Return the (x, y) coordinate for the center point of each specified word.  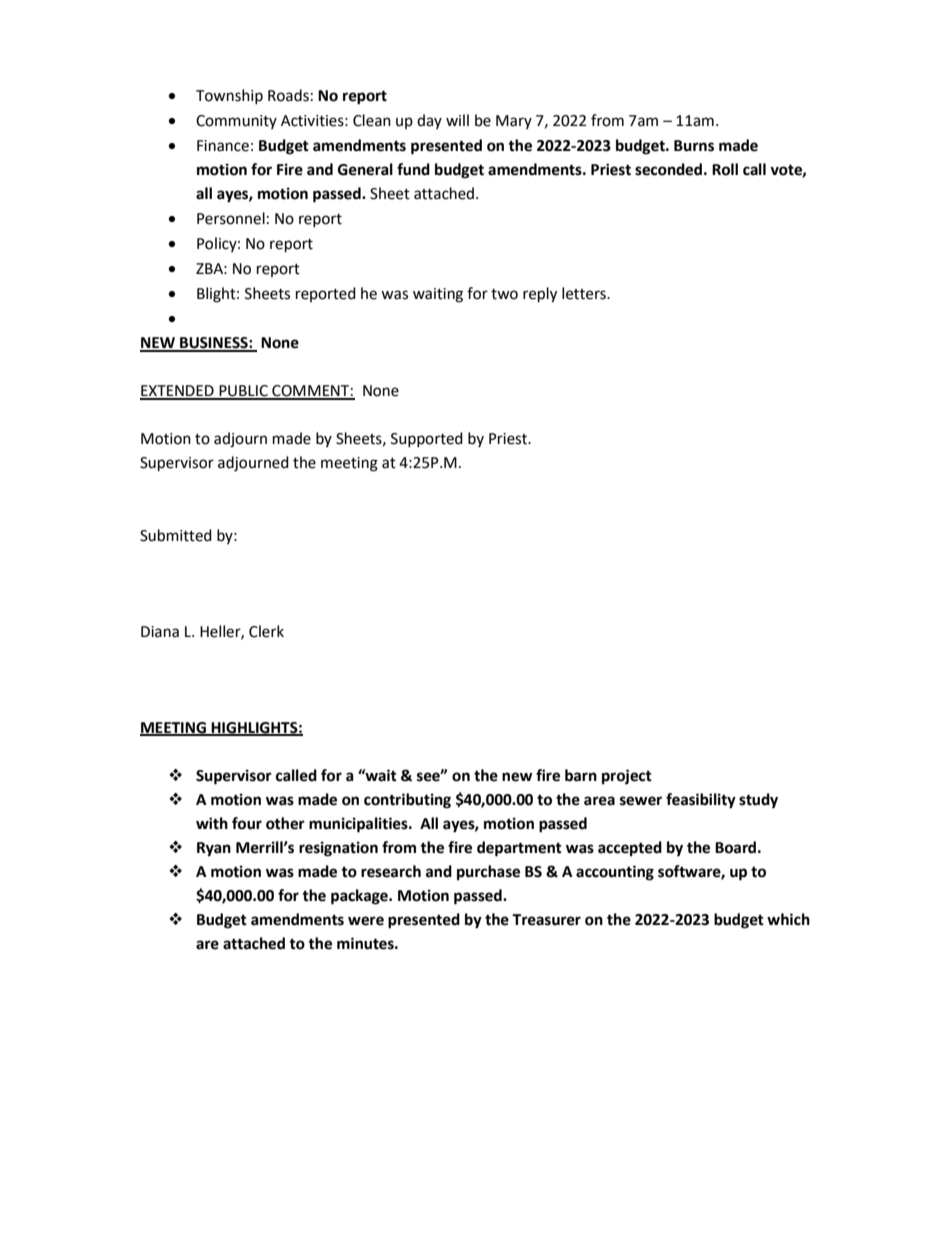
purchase (488, 873)
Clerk (266, 631)
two (504, 294)
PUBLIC (243, 392)
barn (581, 775)
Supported (427, 439)
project (627, 777)
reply (540, 295)
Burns (694, 146)
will (457, 120)
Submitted (176, 535)
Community (236, 122)
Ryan (214, 849)
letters (585, 293)
